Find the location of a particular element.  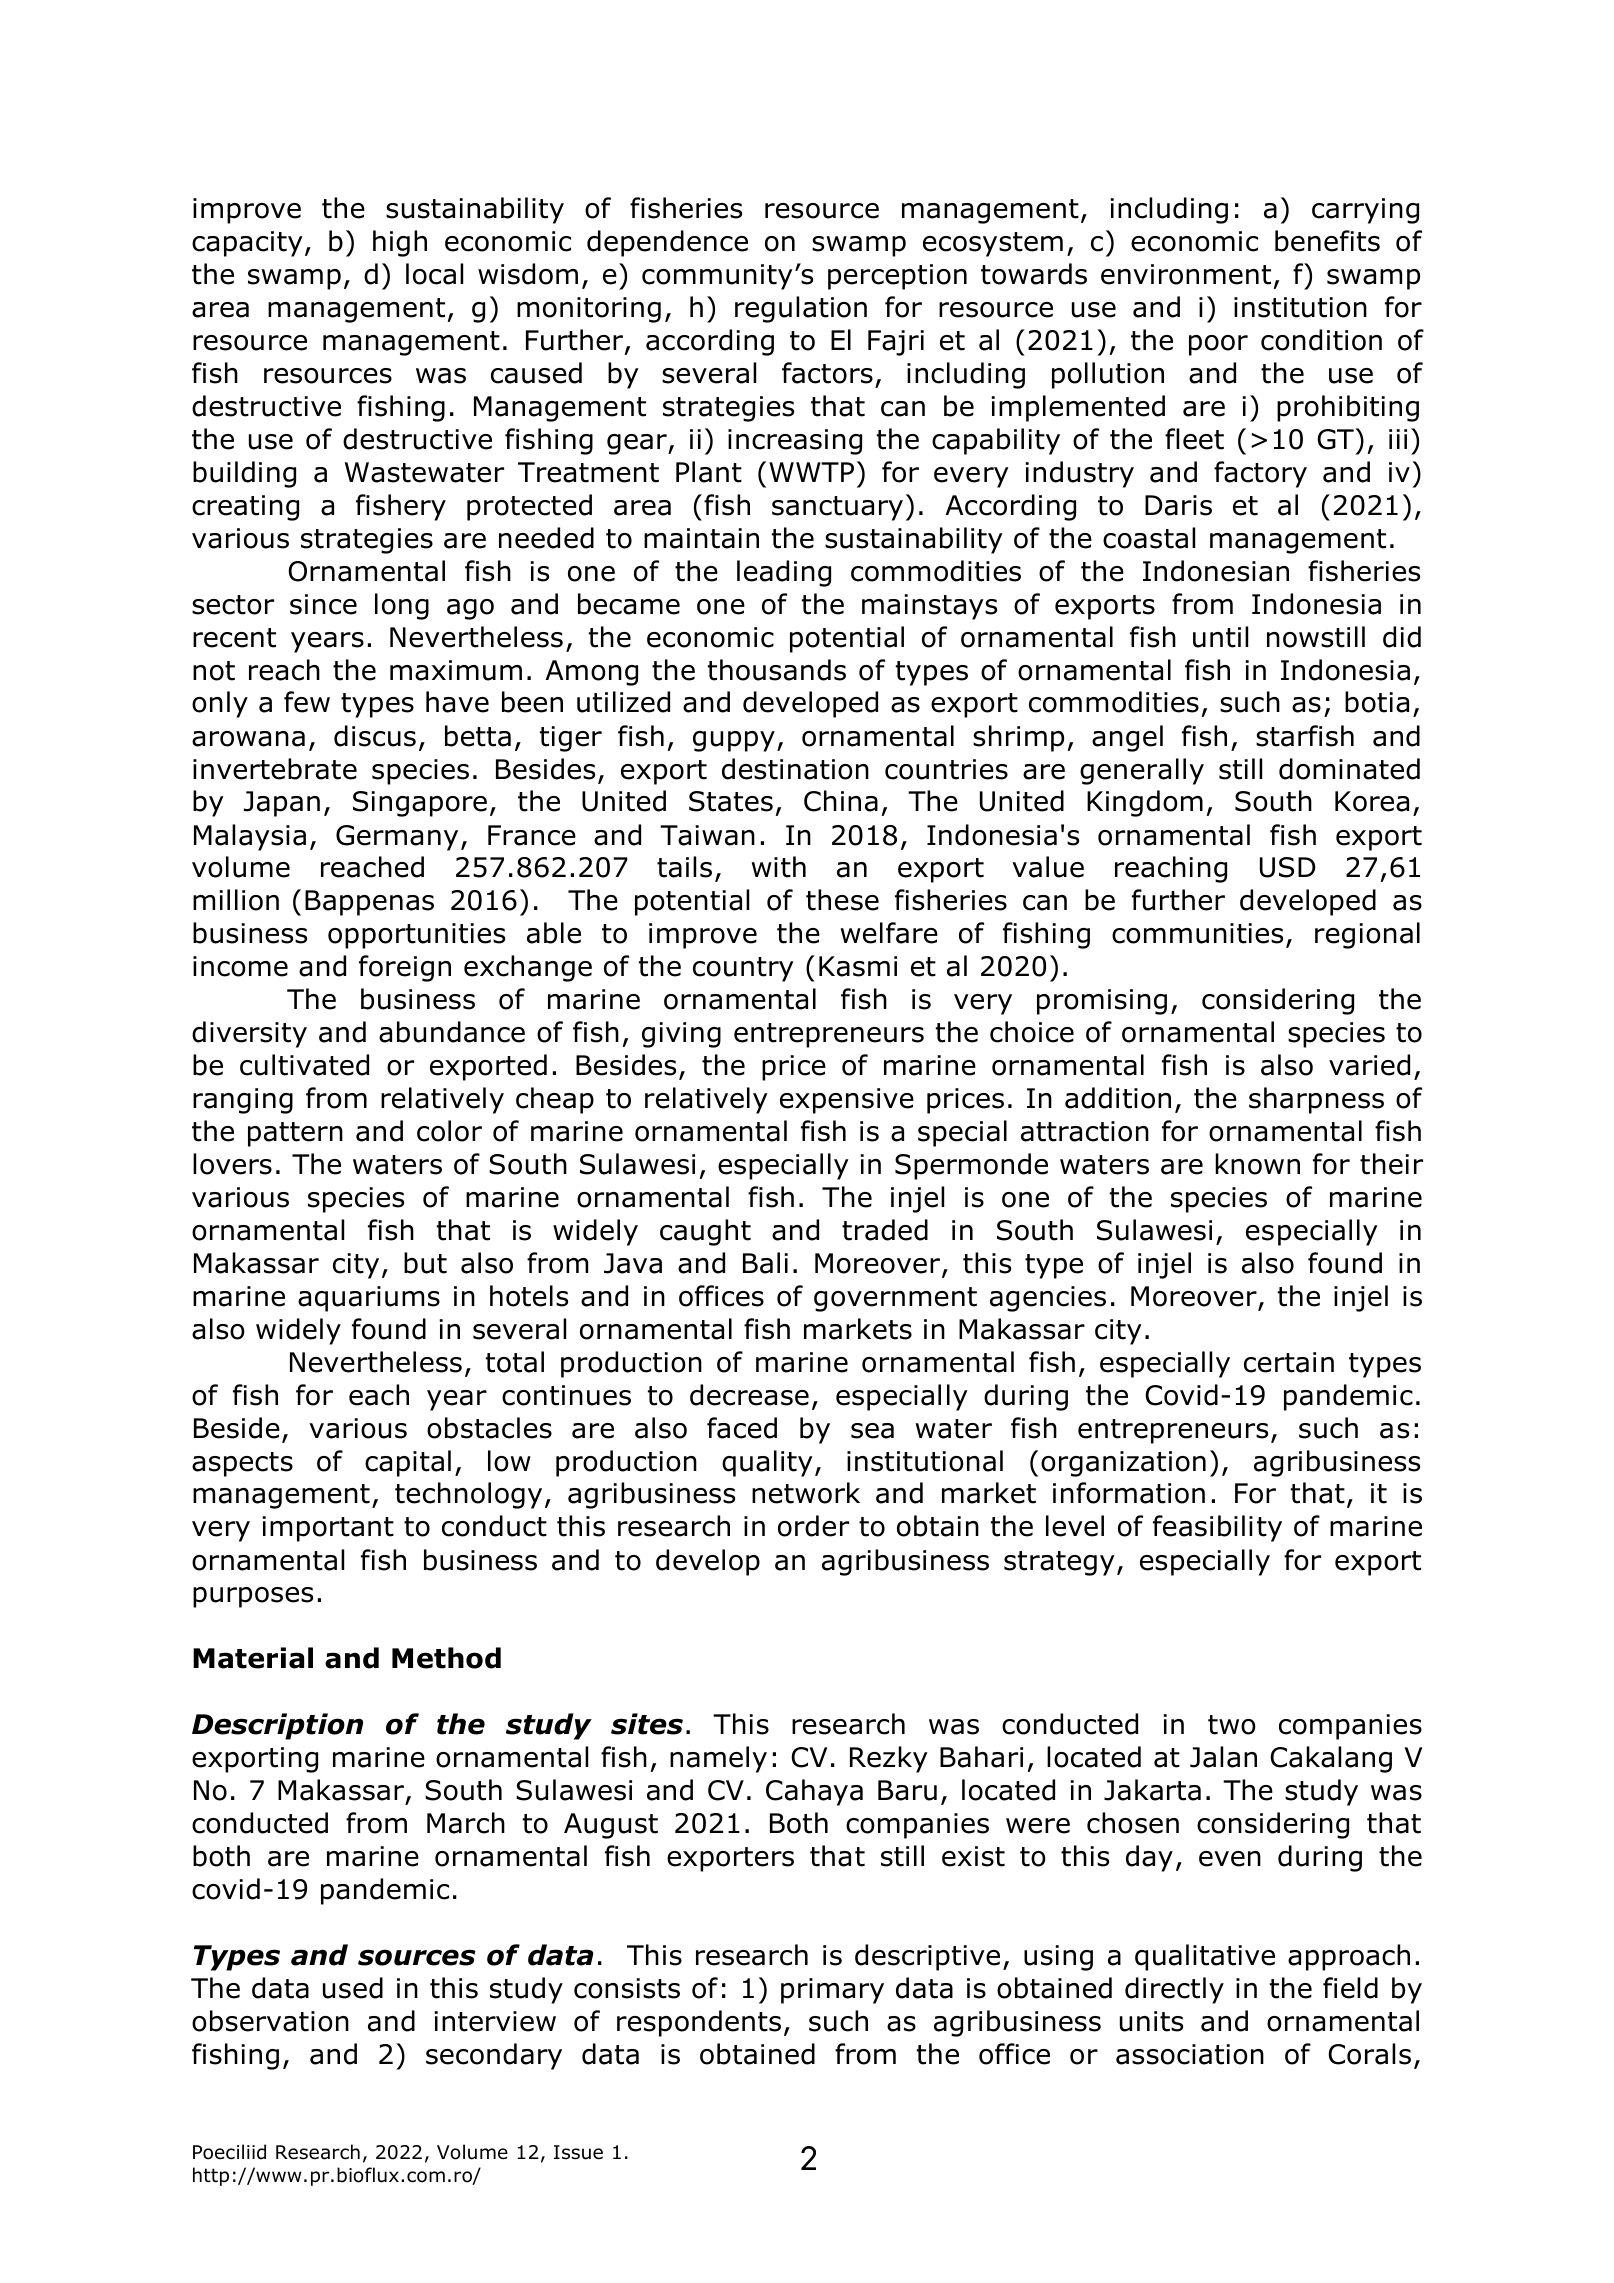

association is located at coordinates (1190, 2054).
